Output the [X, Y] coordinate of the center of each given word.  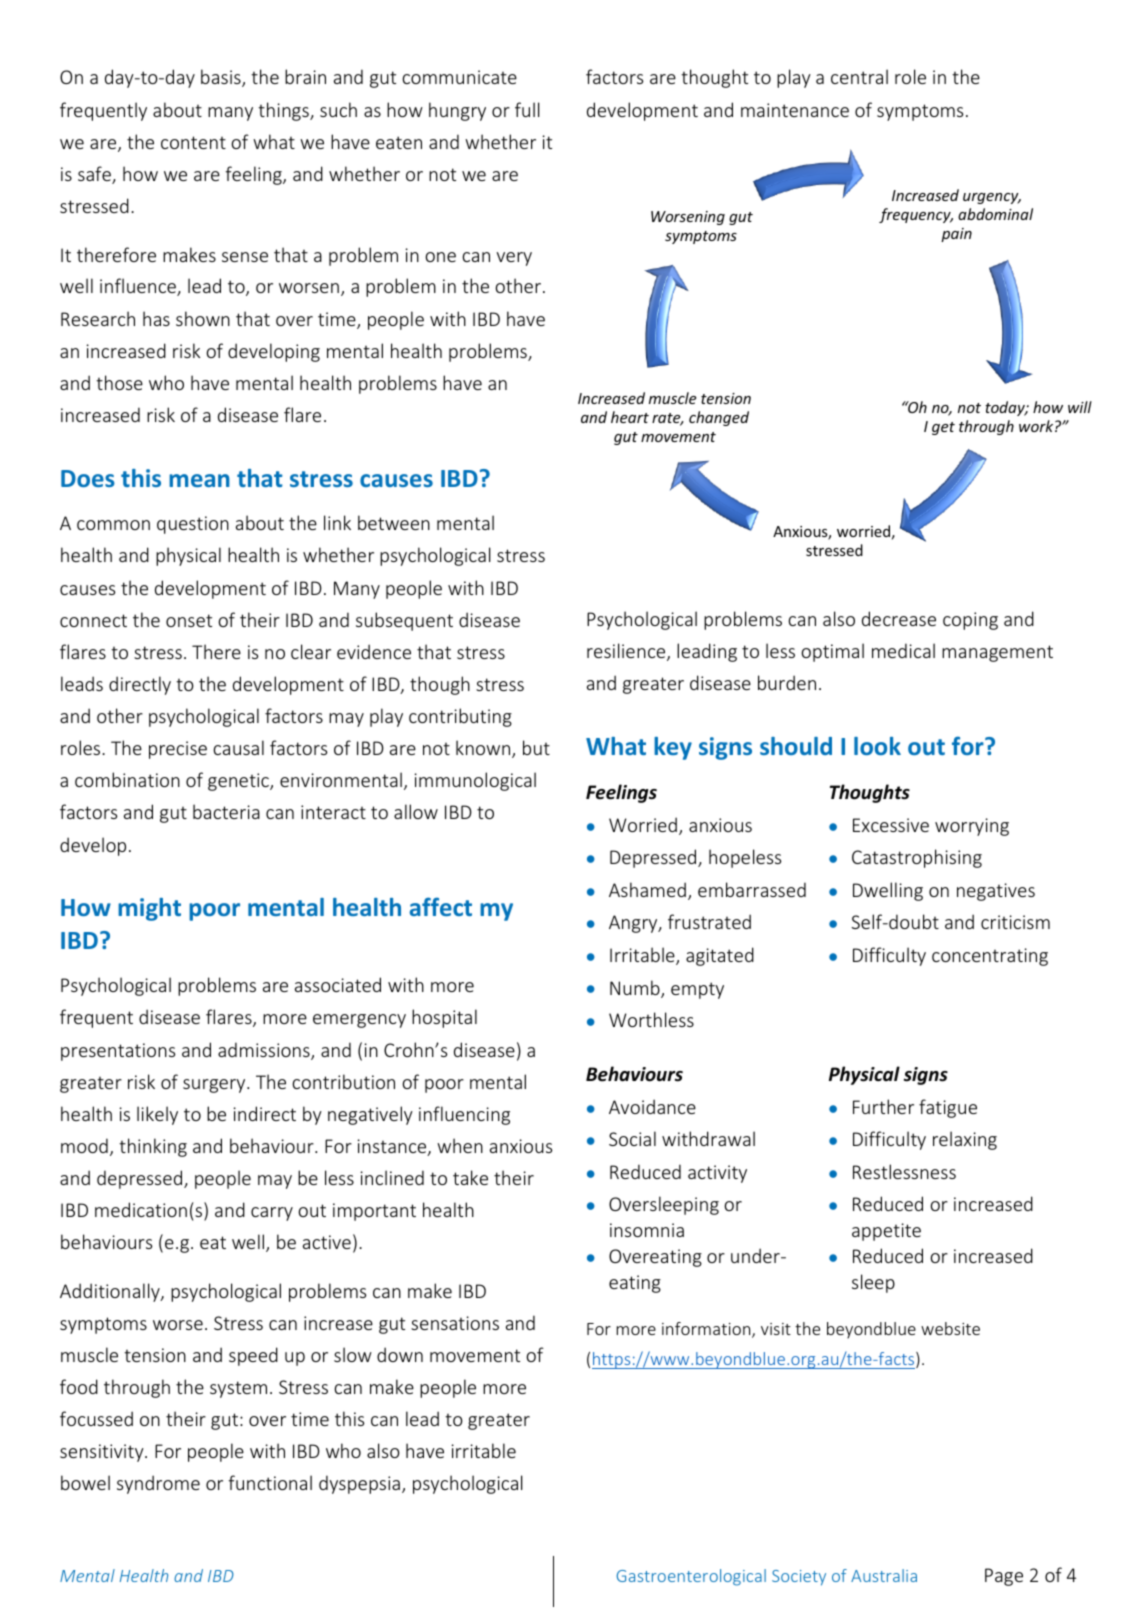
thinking [153, 1147]
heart [630, 417]
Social [632, 1138]
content [193, 142]
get [943, 428]
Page [1004, 1577]
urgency [992, 198]
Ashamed [647, 889]
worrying [972, 827]
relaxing [965, 1140]
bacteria [226, 811]
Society [799, 1578]
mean [199, 480]
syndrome [158, 1484]
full [527, 109]
